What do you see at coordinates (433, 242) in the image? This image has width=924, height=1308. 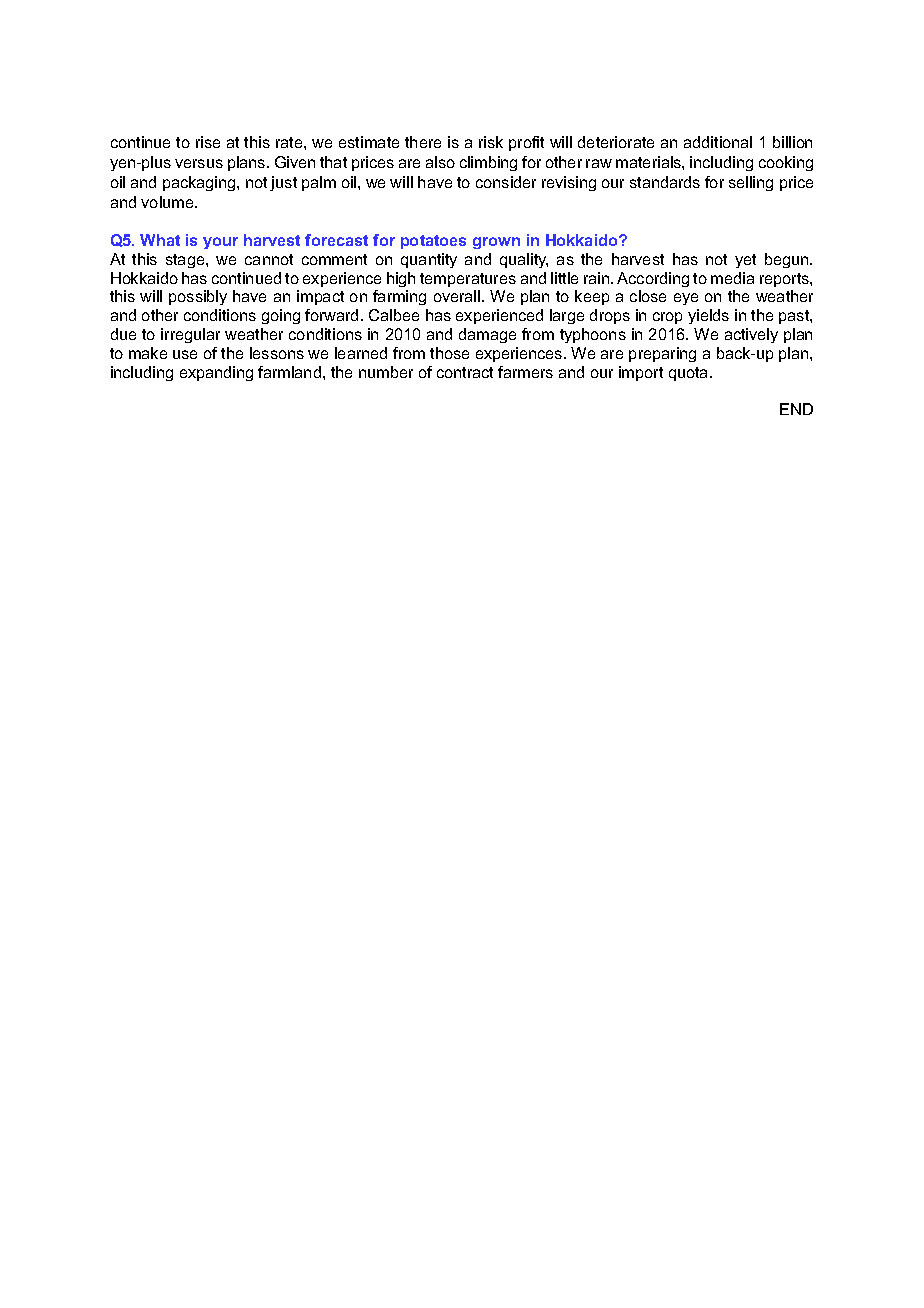 I see `potatoes` at bounding box center [433, 242].
